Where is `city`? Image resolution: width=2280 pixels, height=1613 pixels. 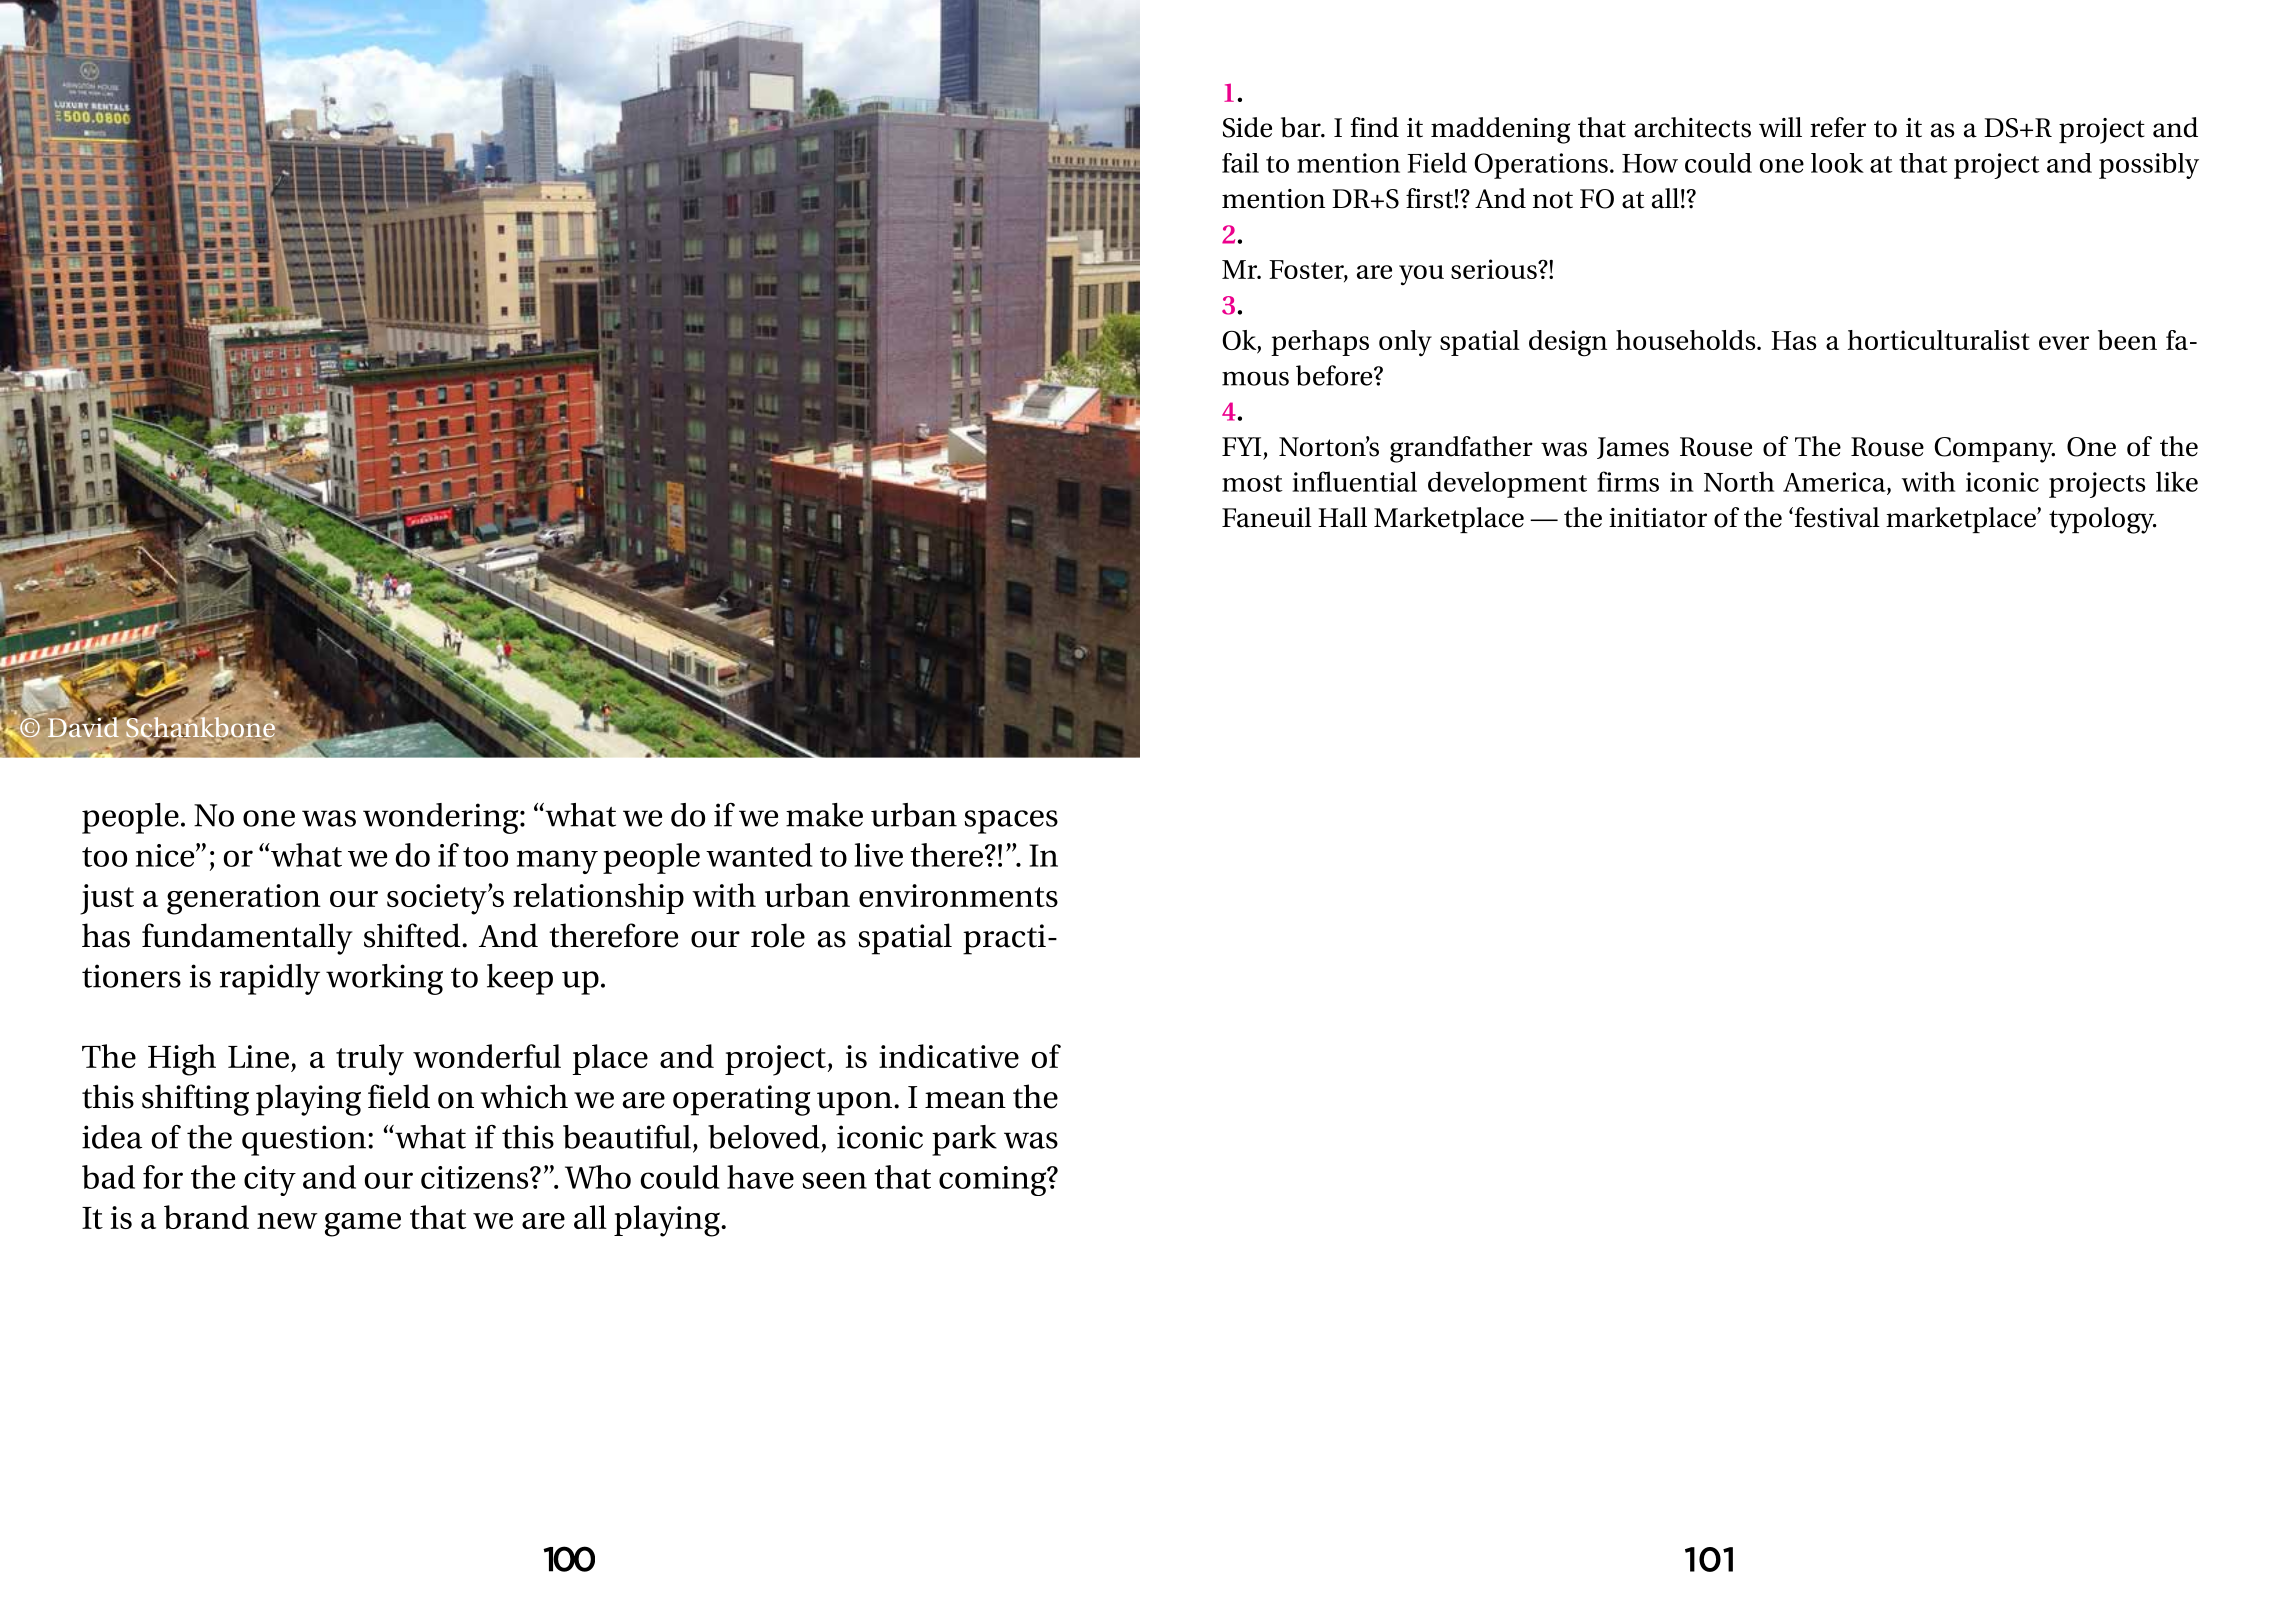 city is located at coordinates (270, 1181).
